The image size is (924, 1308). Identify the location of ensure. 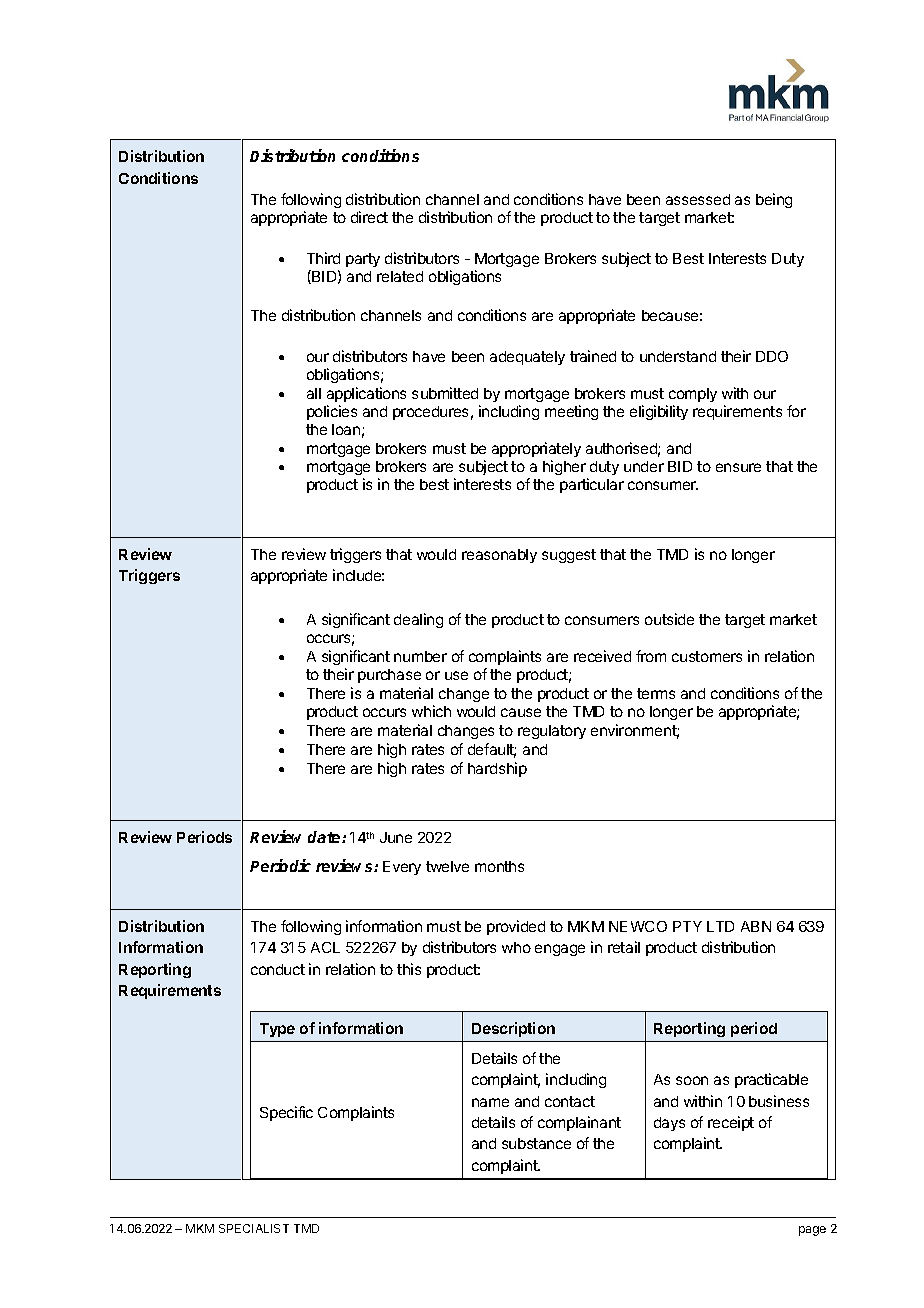
(738, 467).
